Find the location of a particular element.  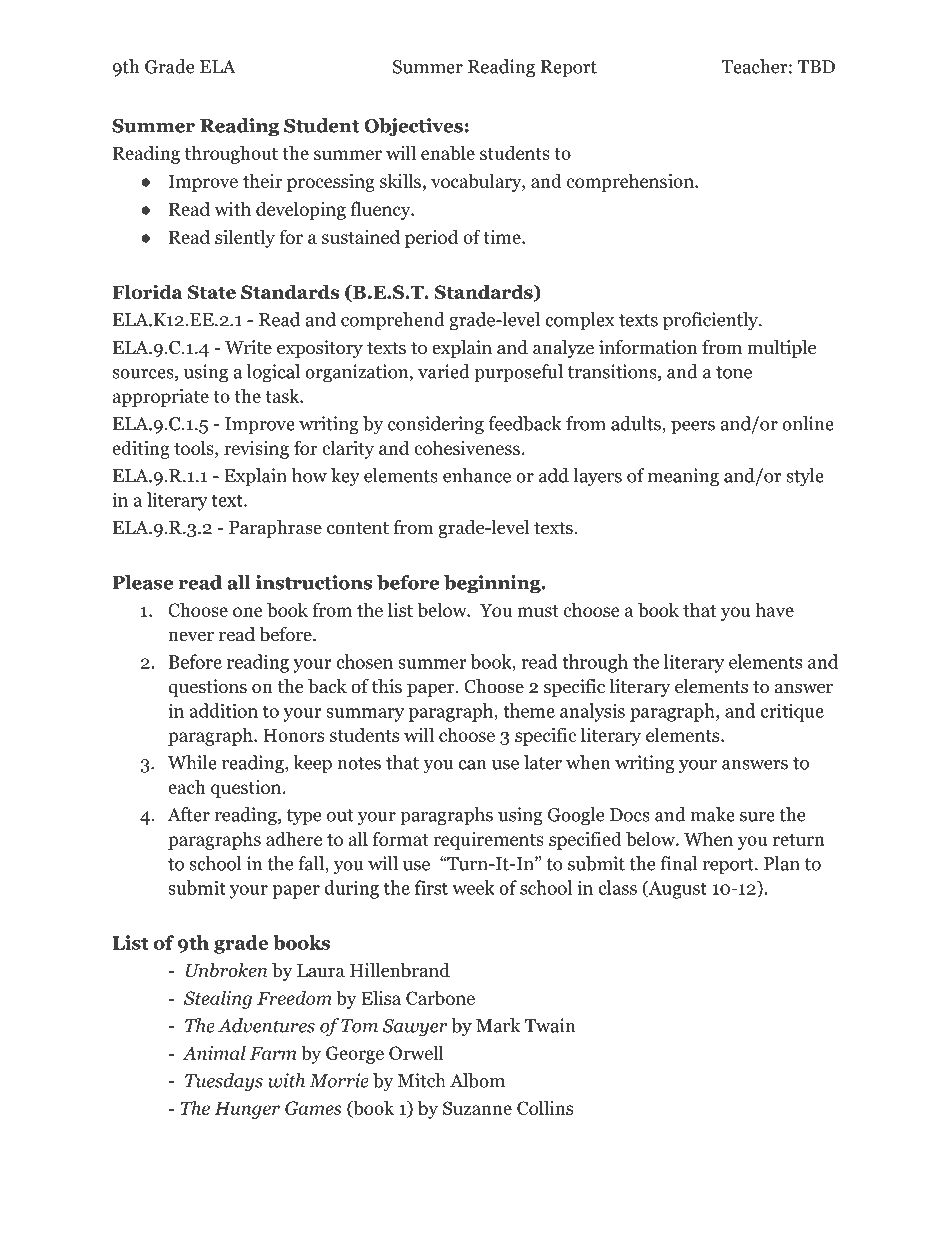

sure is located at coordinates (757, 817).
